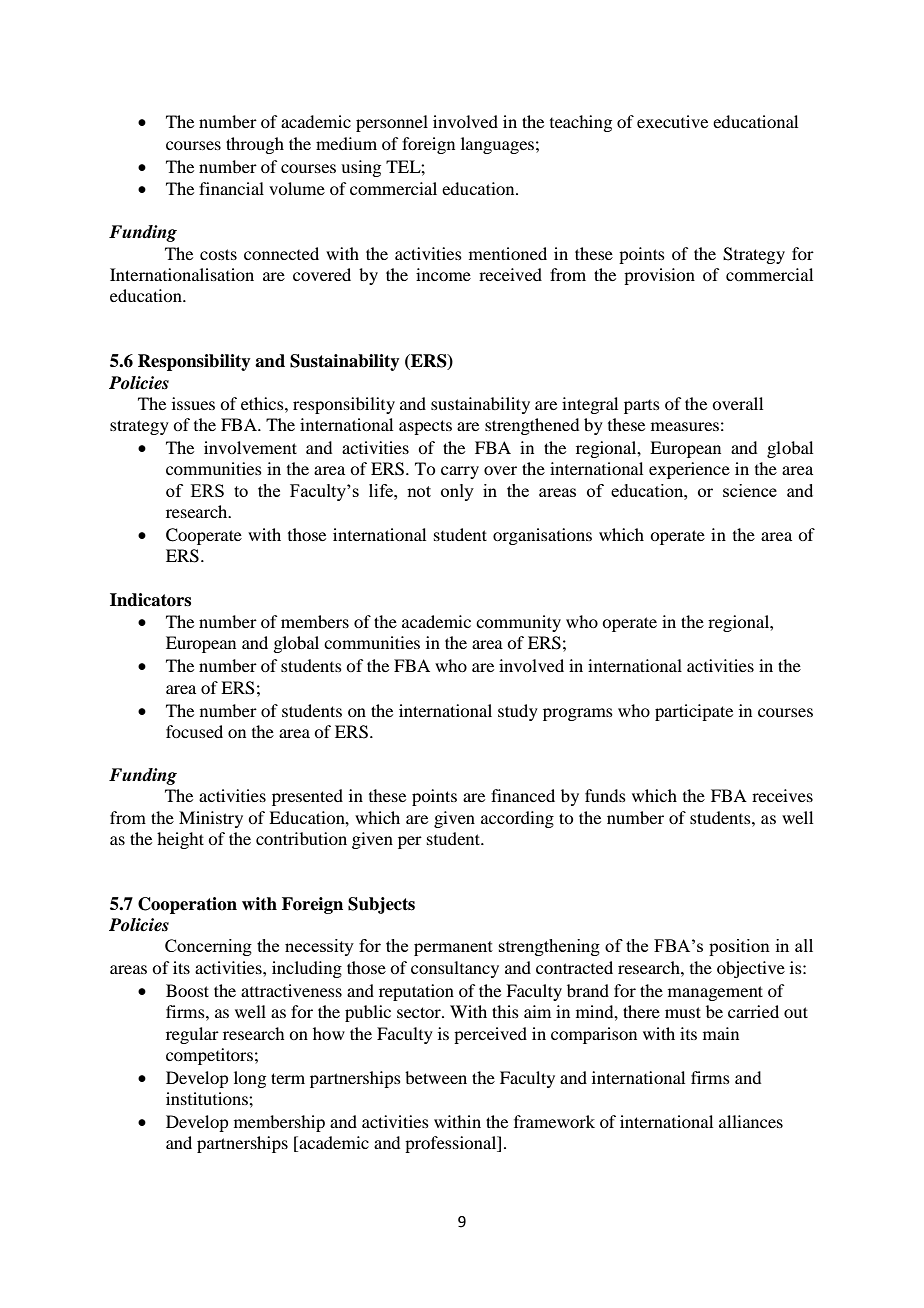  Describe the element at coordinates (782, 795) in the screenshot. I see `receives` at that location.
